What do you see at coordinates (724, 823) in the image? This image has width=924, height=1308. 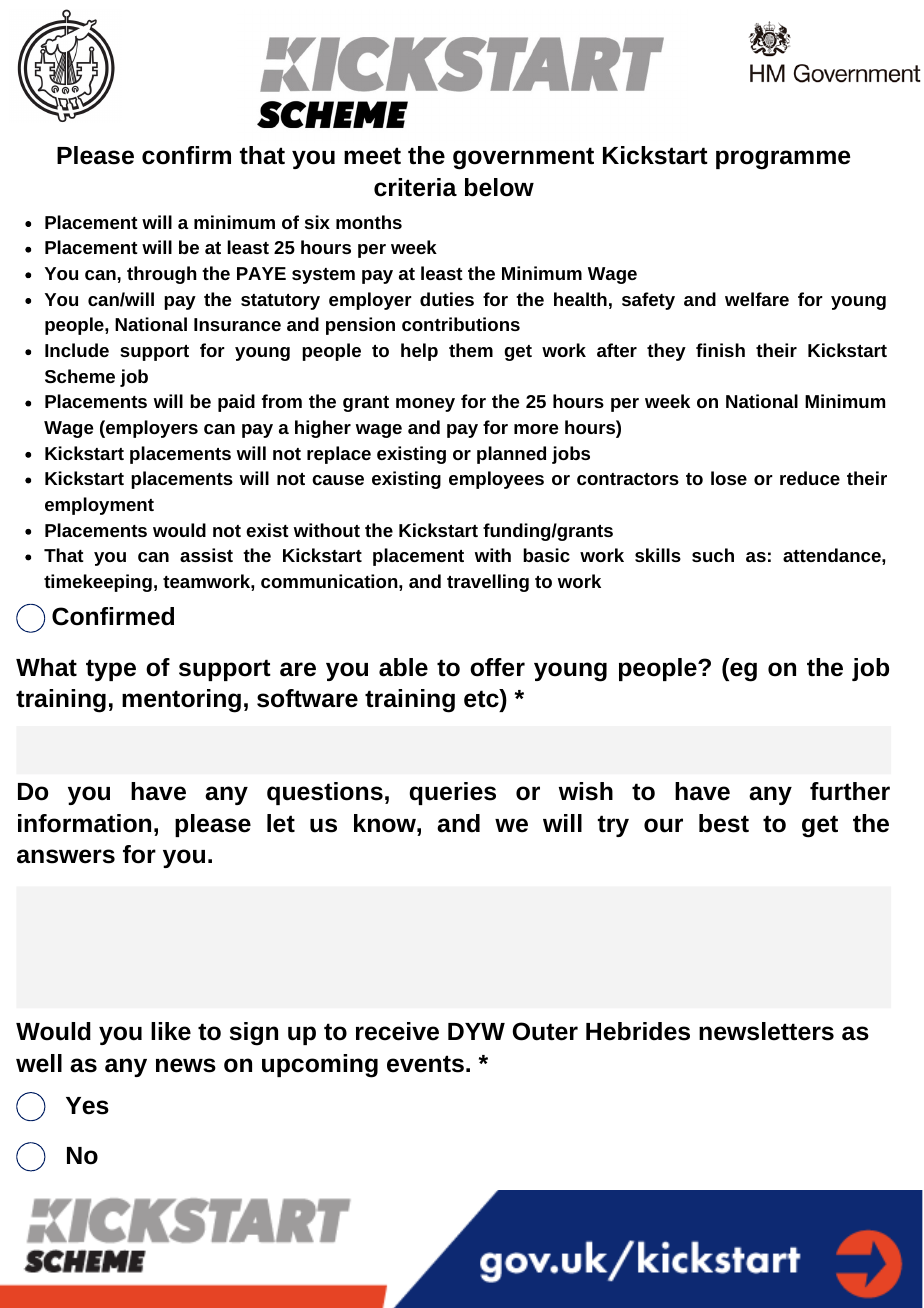 I see `best` at bounding box center [724, 823].
